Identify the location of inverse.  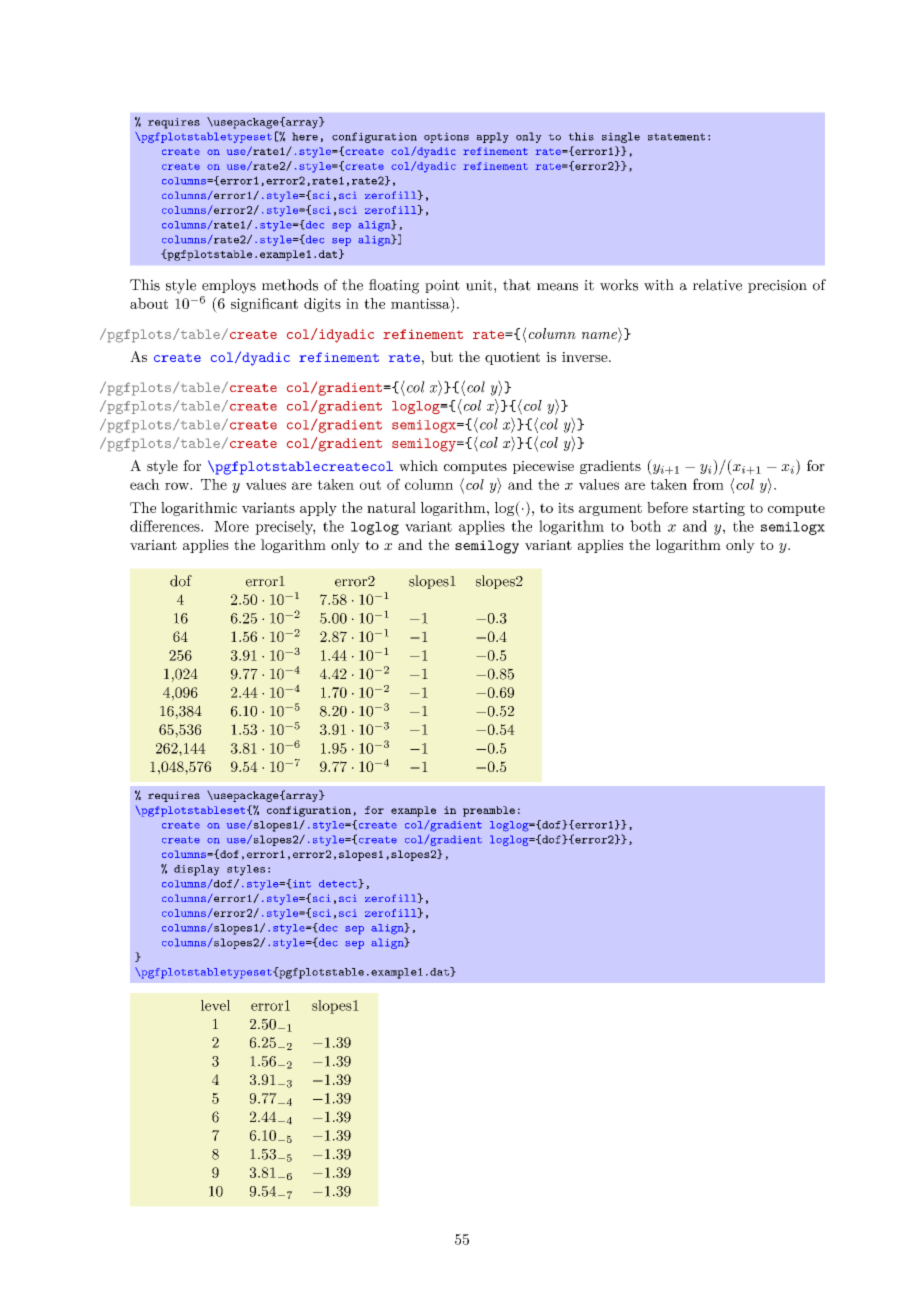
(586, 357).
